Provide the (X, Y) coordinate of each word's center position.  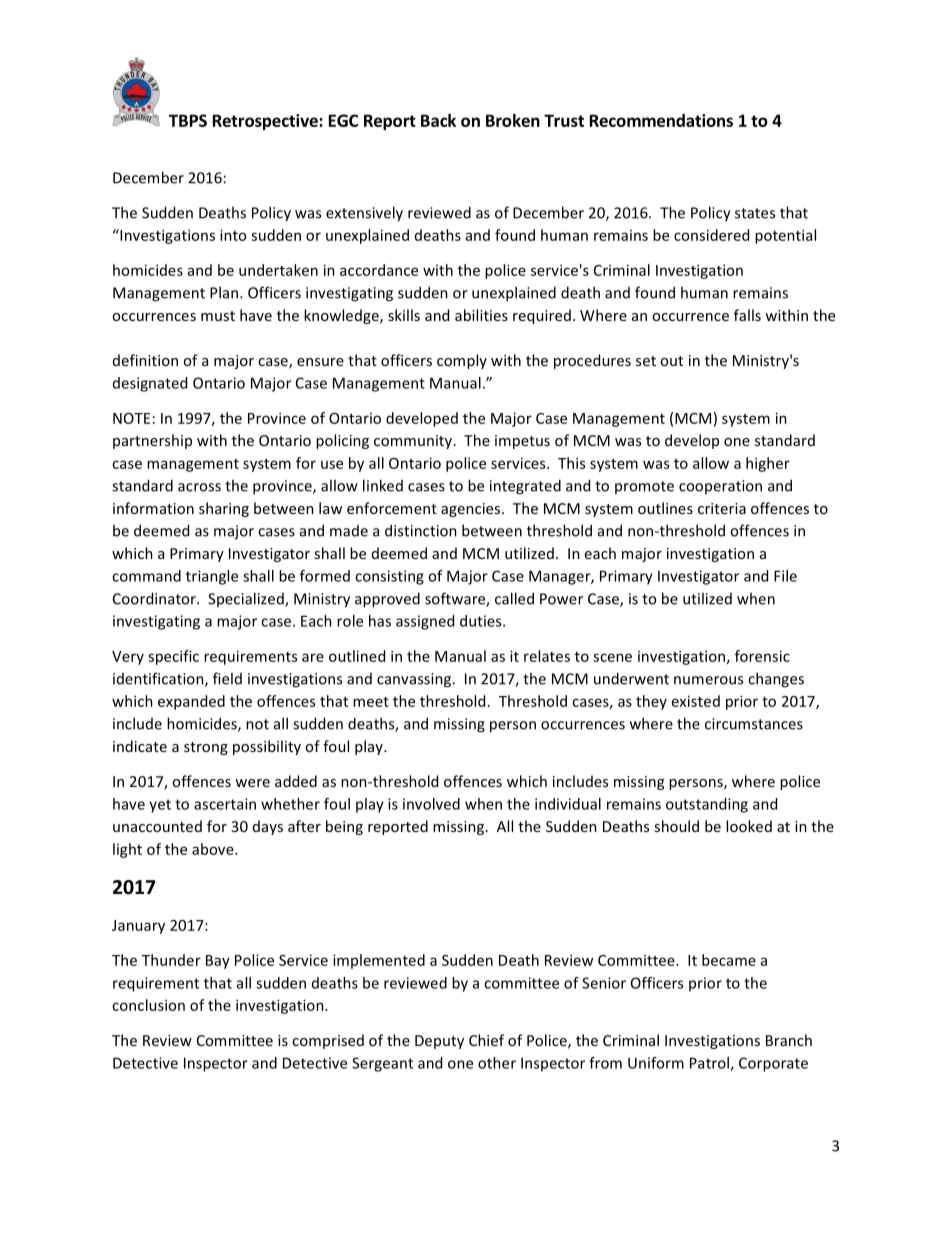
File (785, 576)
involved (431, 804)
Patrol (710, 1064)
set (646, 361)
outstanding (707, 805)
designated (150, 384)
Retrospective (266, 122)
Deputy (439, 1042)
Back (438, 120)
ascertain (225, 804)
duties (482, 621)
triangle (212, 577)
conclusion (148, 1005)
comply (462, 361)
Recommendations (661, 120)
